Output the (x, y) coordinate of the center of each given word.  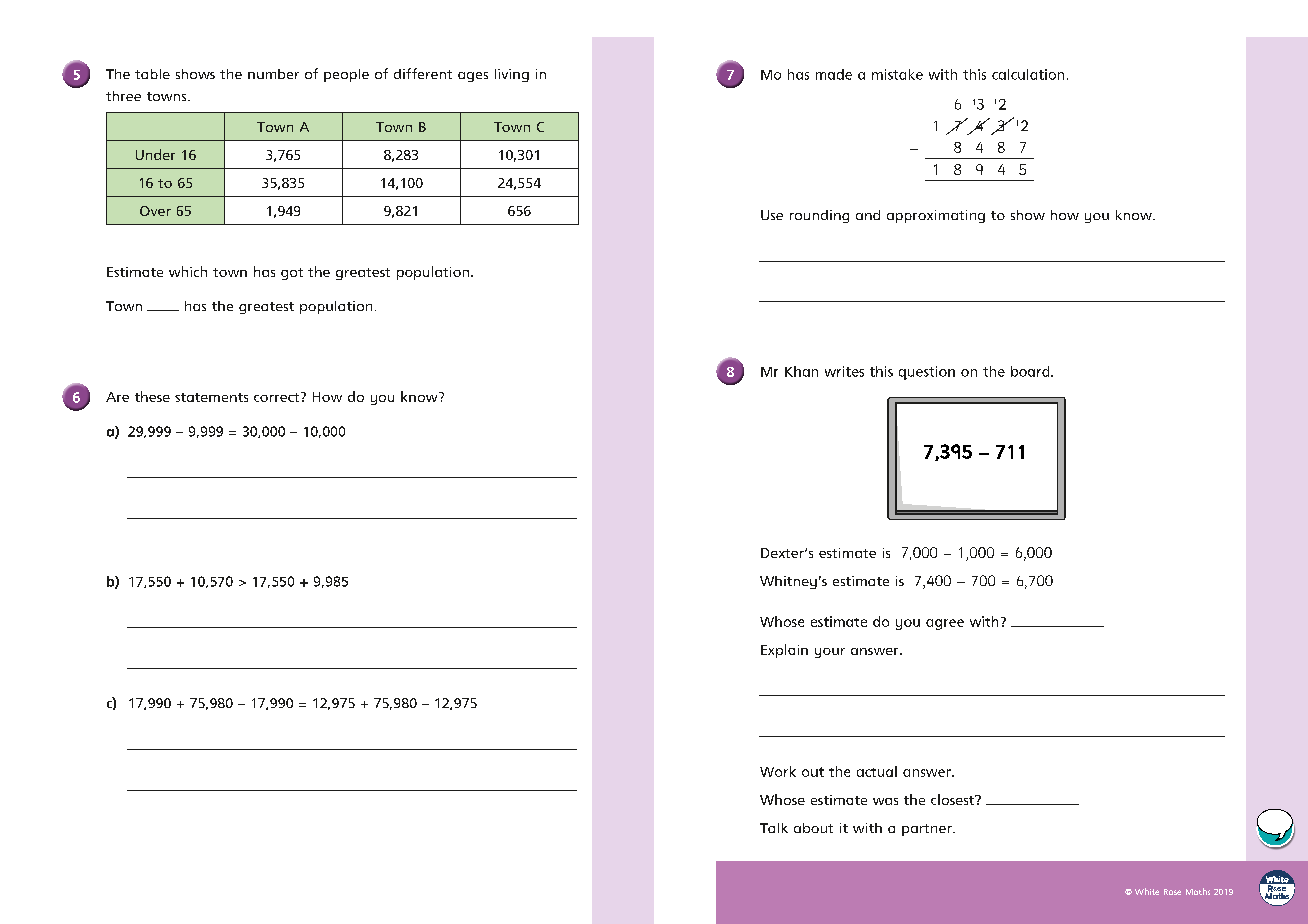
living (512, 75)
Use (772, 215)
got (292, 274)
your (830, 653)
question (927, 373)
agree (945, 624)
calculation (1028, 74)
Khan (801, 371)
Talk (774, 828)
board (1031, 371)
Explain (784, 651)
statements (211, 397)
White (1147, 891)
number (273, 74)
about (813, 828)
